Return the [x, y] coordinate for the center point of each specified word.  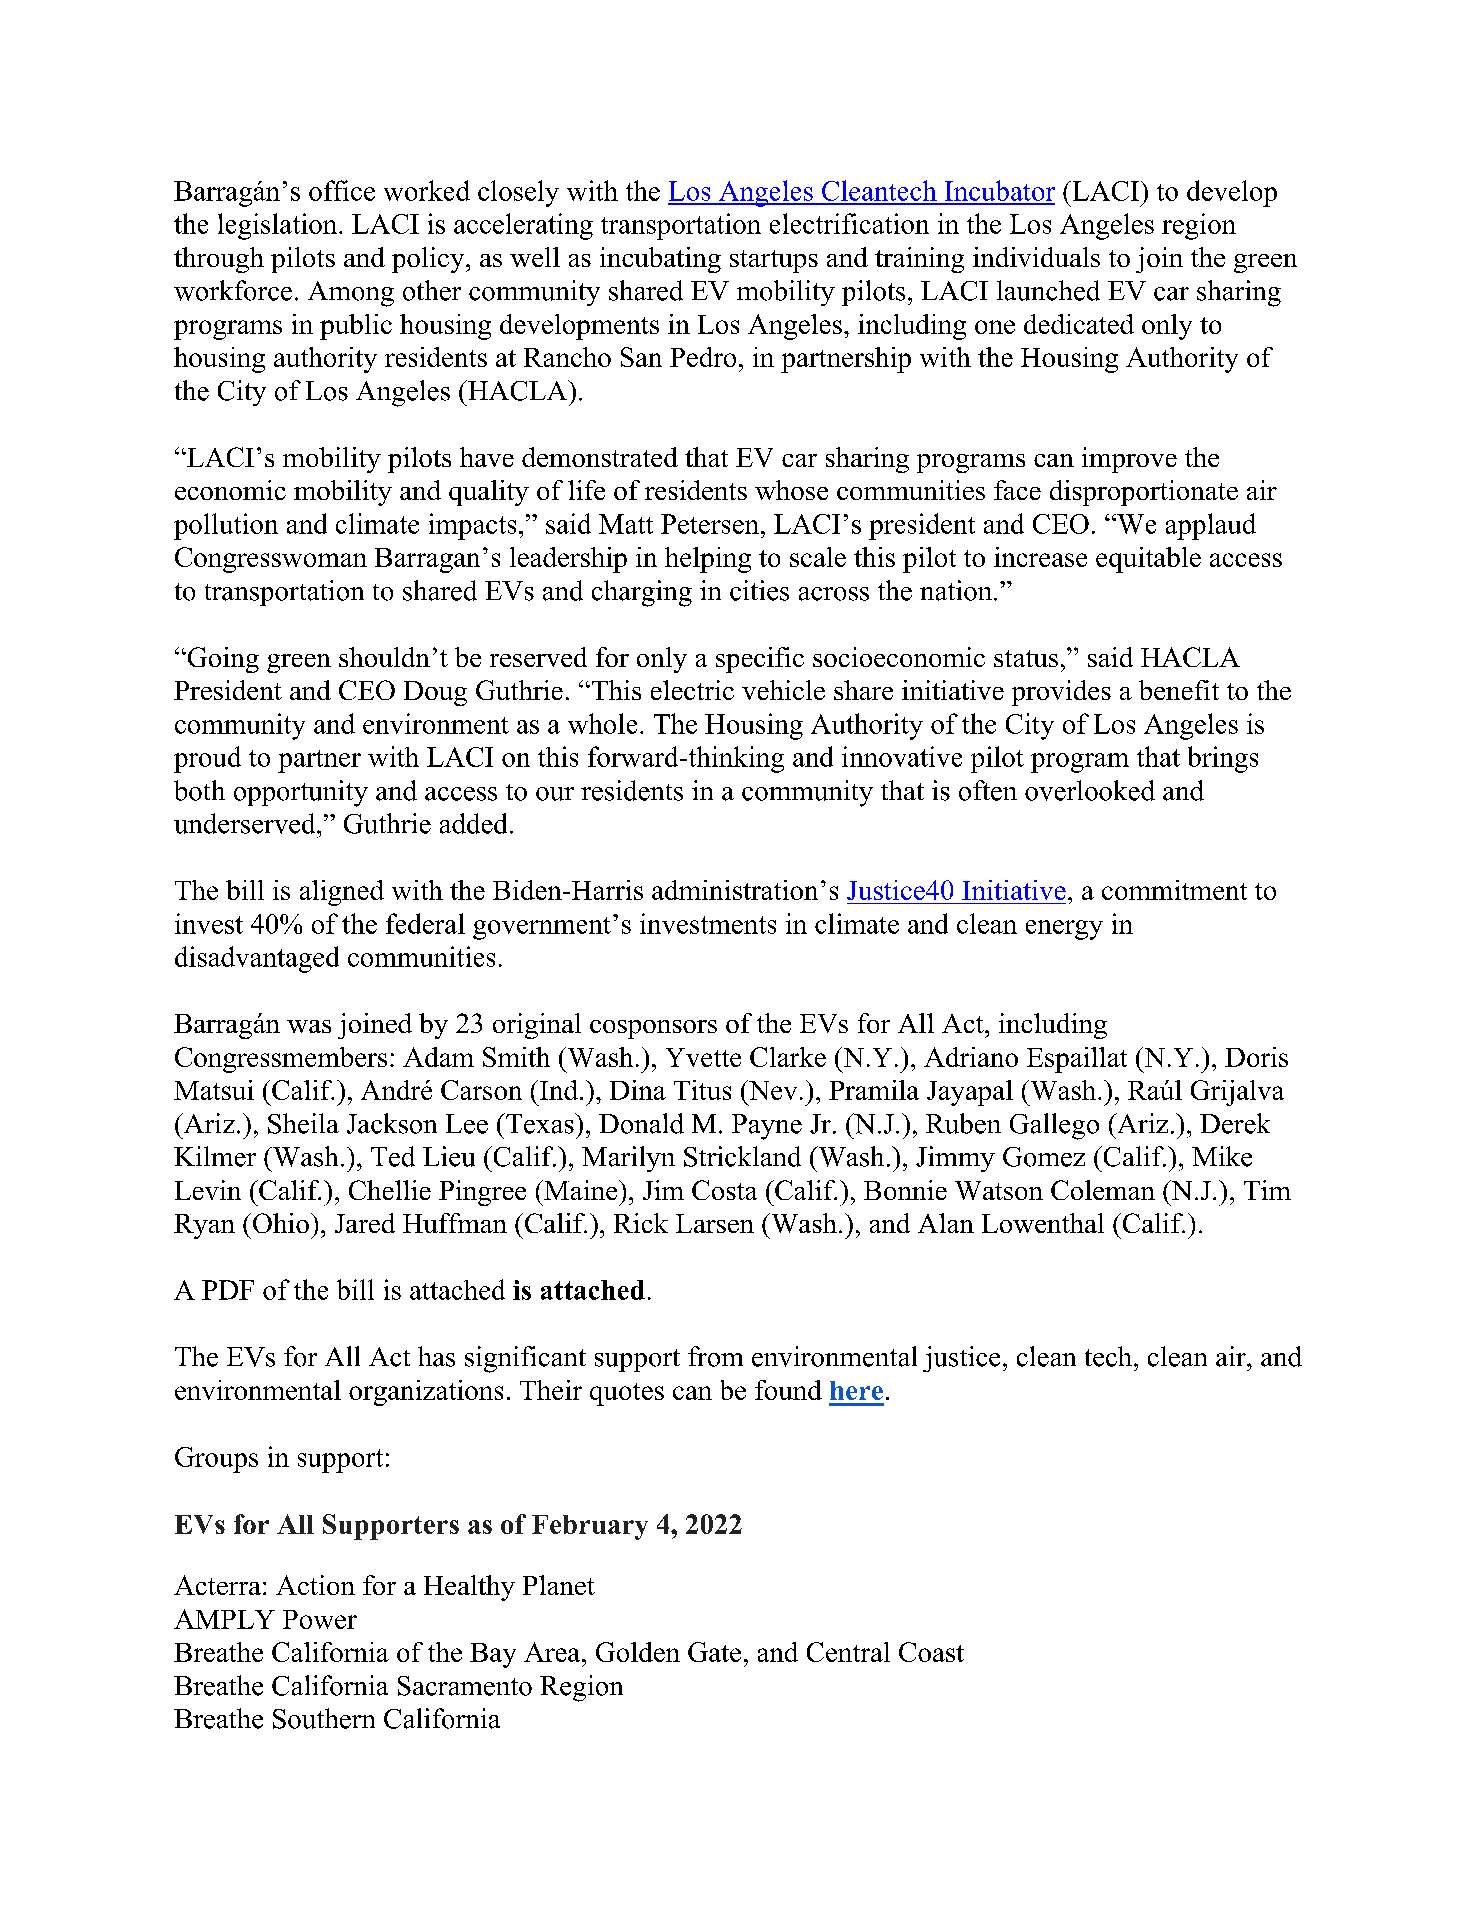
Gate [714, 1652]
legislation [279, 226]
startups [774, 261]
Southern [324, 1718]
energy [1064, 930]
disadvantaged [257, 959]
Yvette [703, 1057]
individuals [1036, 257]
